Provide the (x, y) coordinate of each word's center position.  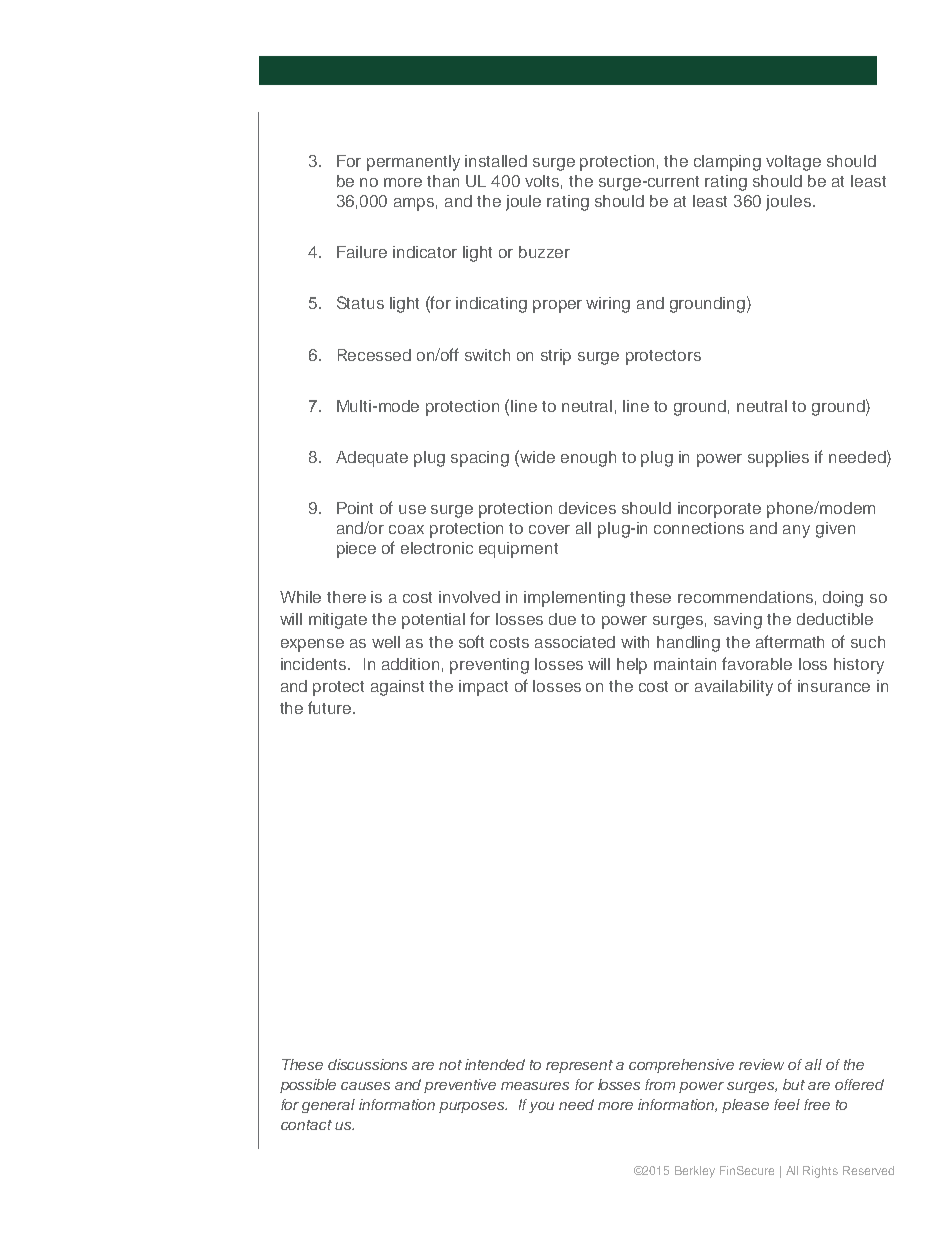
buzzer (544, 252)
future (331, 707)
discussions (367, 1064)
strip (556, 357)
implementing (574, 599)
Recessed (374, 355)
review (761, 1064)
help (632, 666)
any (796, 531)
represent (579, 1066)
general (328, 1106)
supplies (778, 459)
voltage (793, 163)
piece (356, 550)
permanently (413, 163)
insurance (834, 686)
